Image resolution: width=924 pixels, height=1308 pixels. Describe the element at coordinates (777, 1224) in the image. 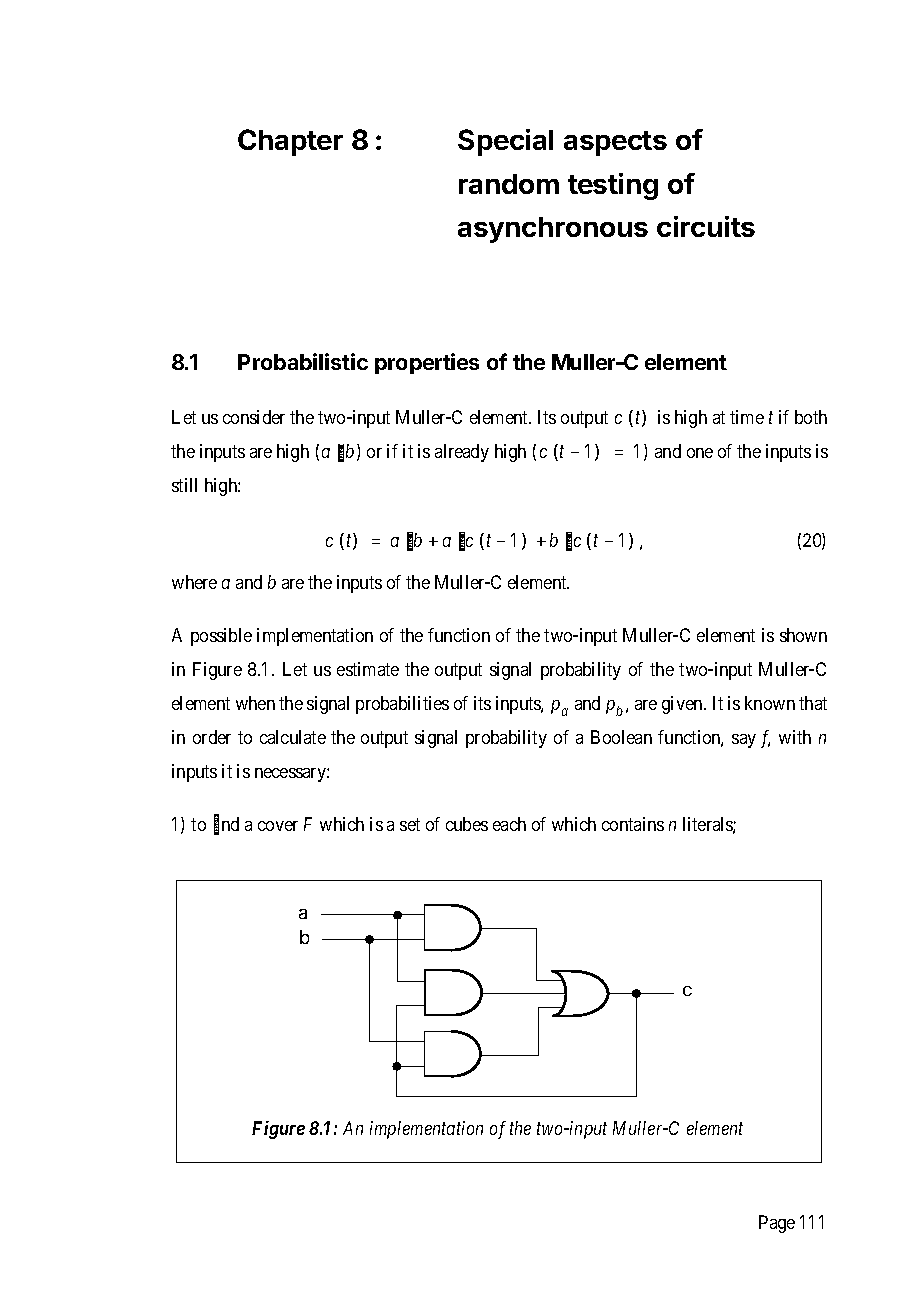

I see `Page` at that location.
